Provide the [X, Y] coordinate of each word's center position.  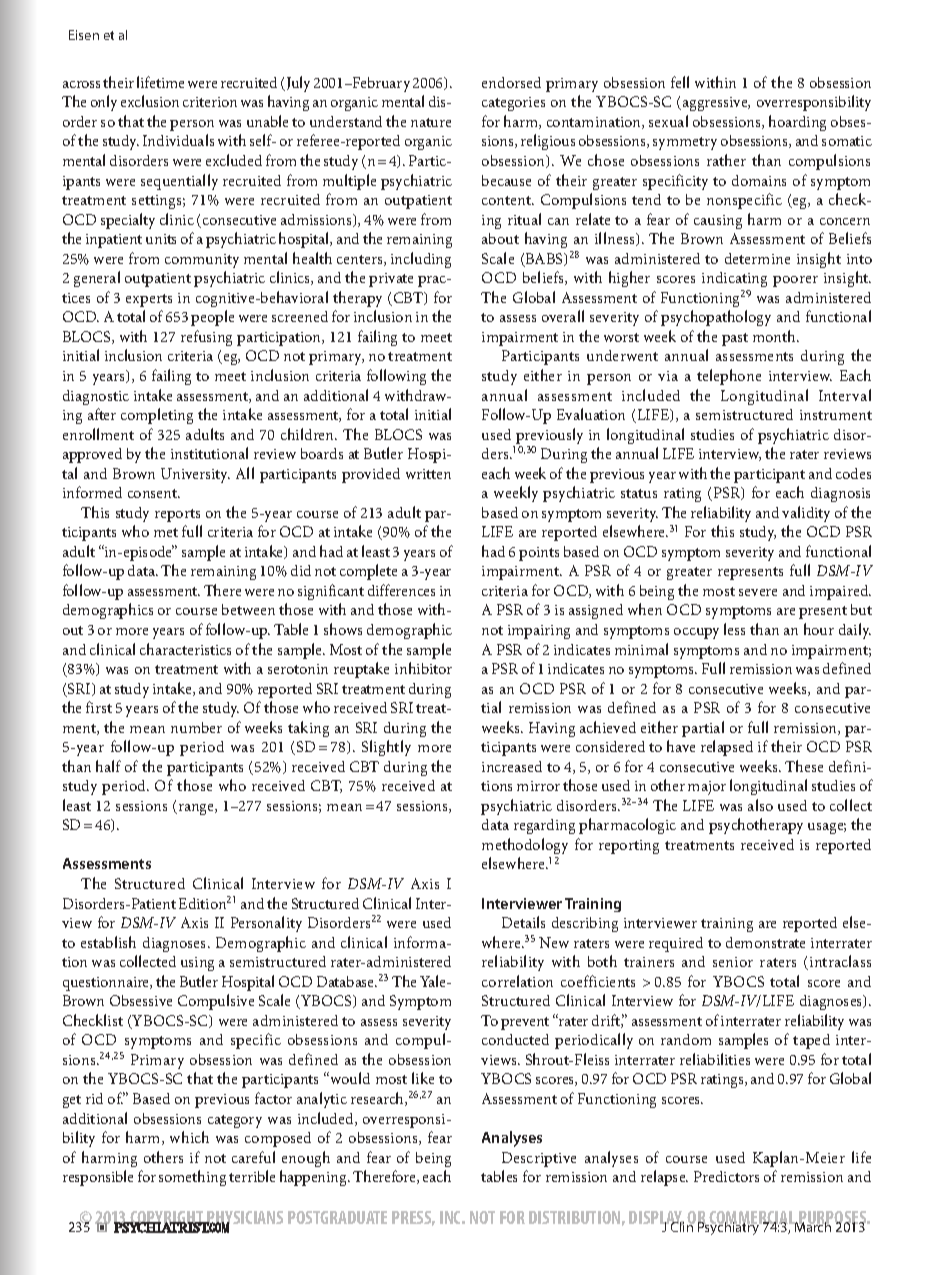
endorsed [511, 82]
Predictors [726, 1176]
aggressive [716, 104]
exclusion [150, 101]
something [192, 1178]
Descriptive [539, 1159]
